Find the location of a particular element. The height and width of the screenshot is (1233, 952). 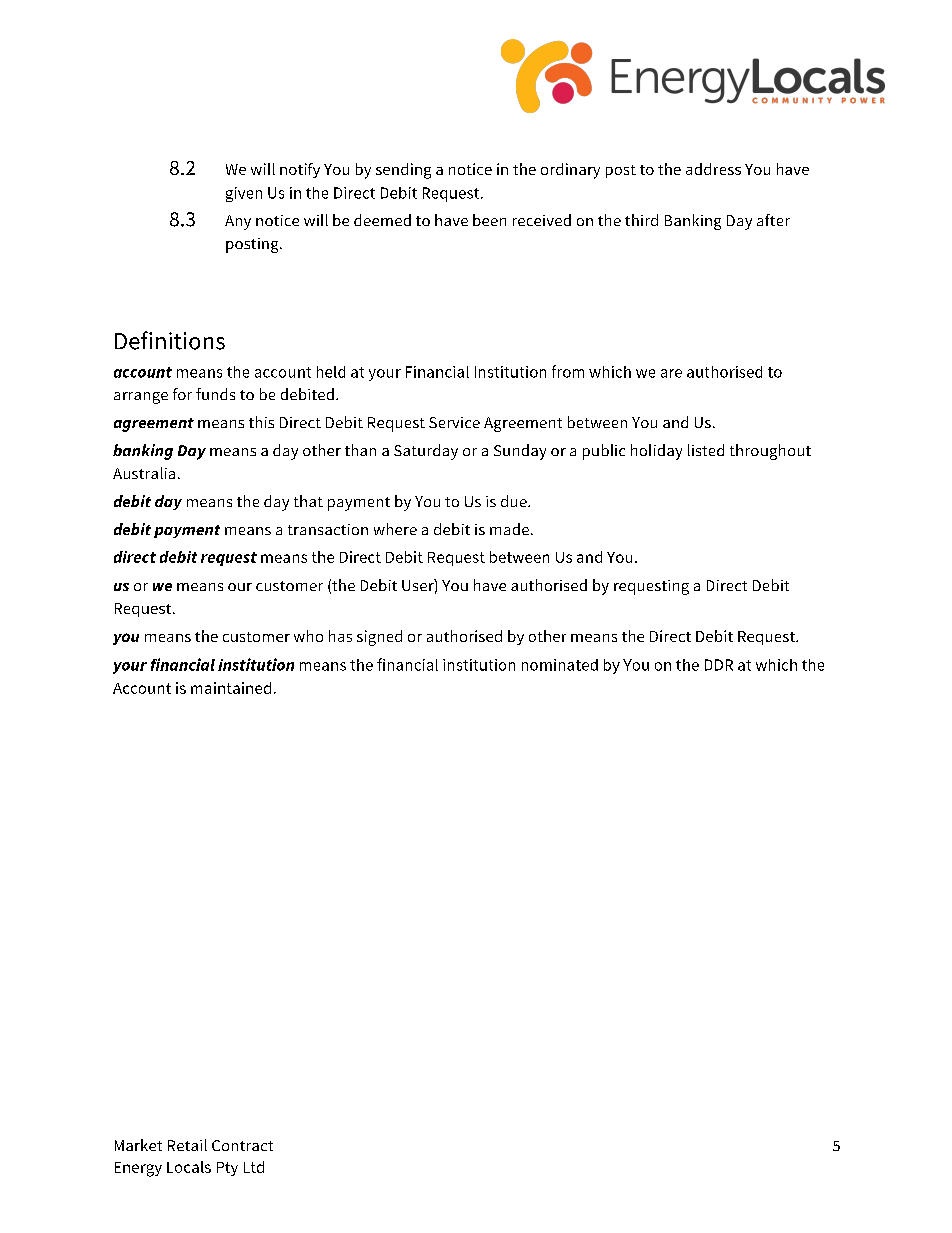

address is located at coordinates (713, 169).
